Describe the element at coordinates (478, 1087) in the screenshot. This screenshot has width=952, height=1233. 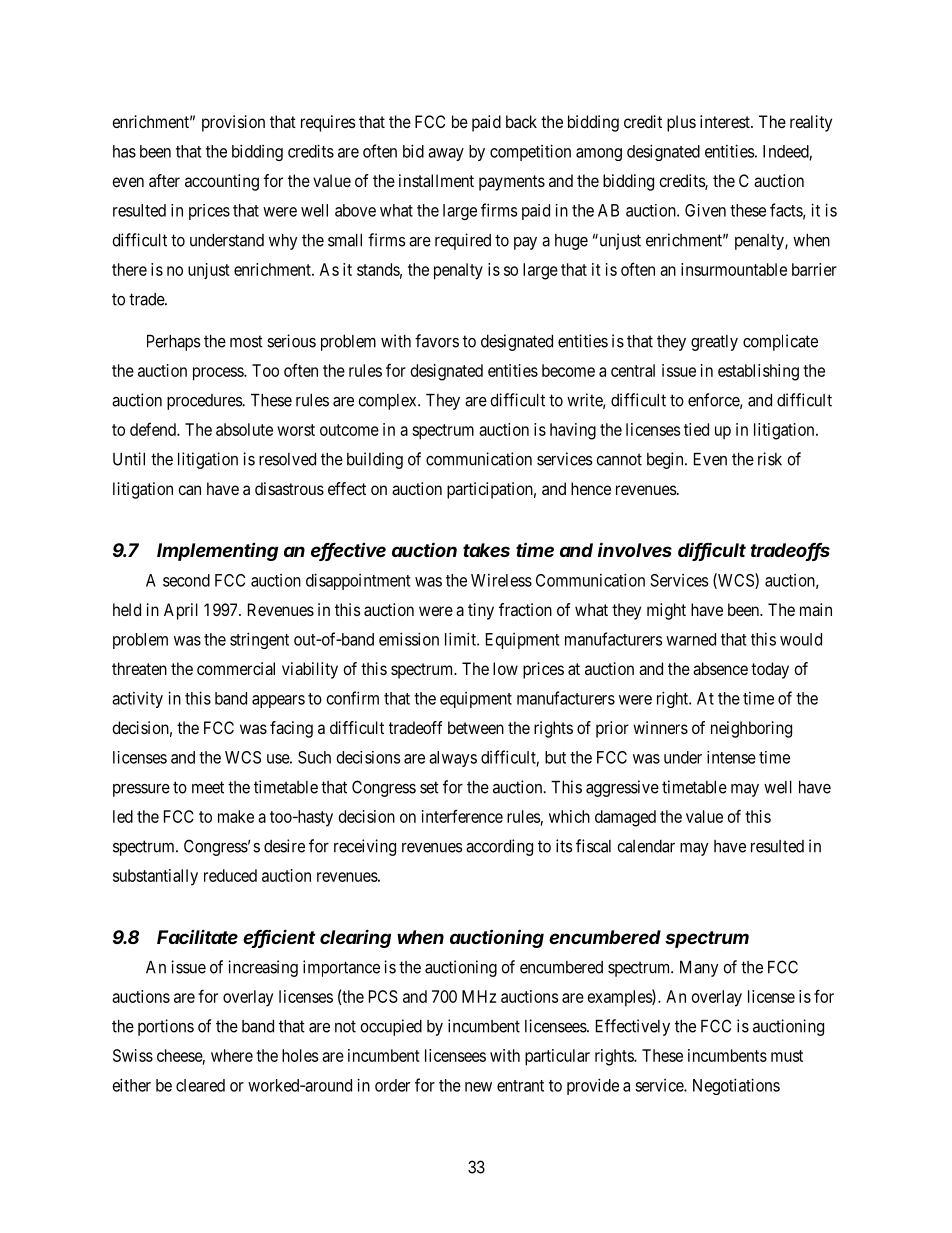
I see `new` at that location.
